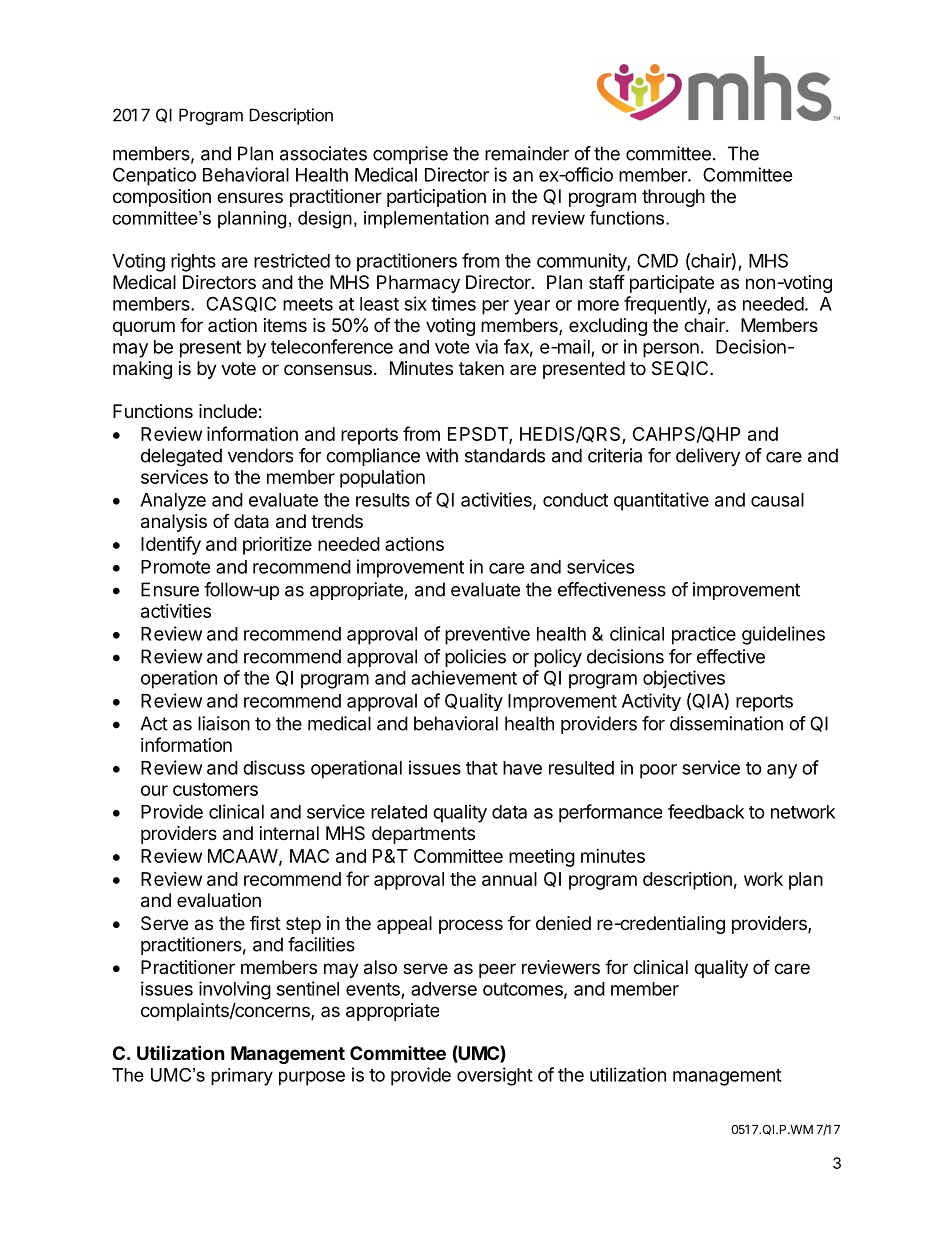 Image resolution: width=952 pixels, height=1233 pixels. What do you see at coordinates (181, 457) in the page?
I see `delegated` at bounding box center [181, 457].
